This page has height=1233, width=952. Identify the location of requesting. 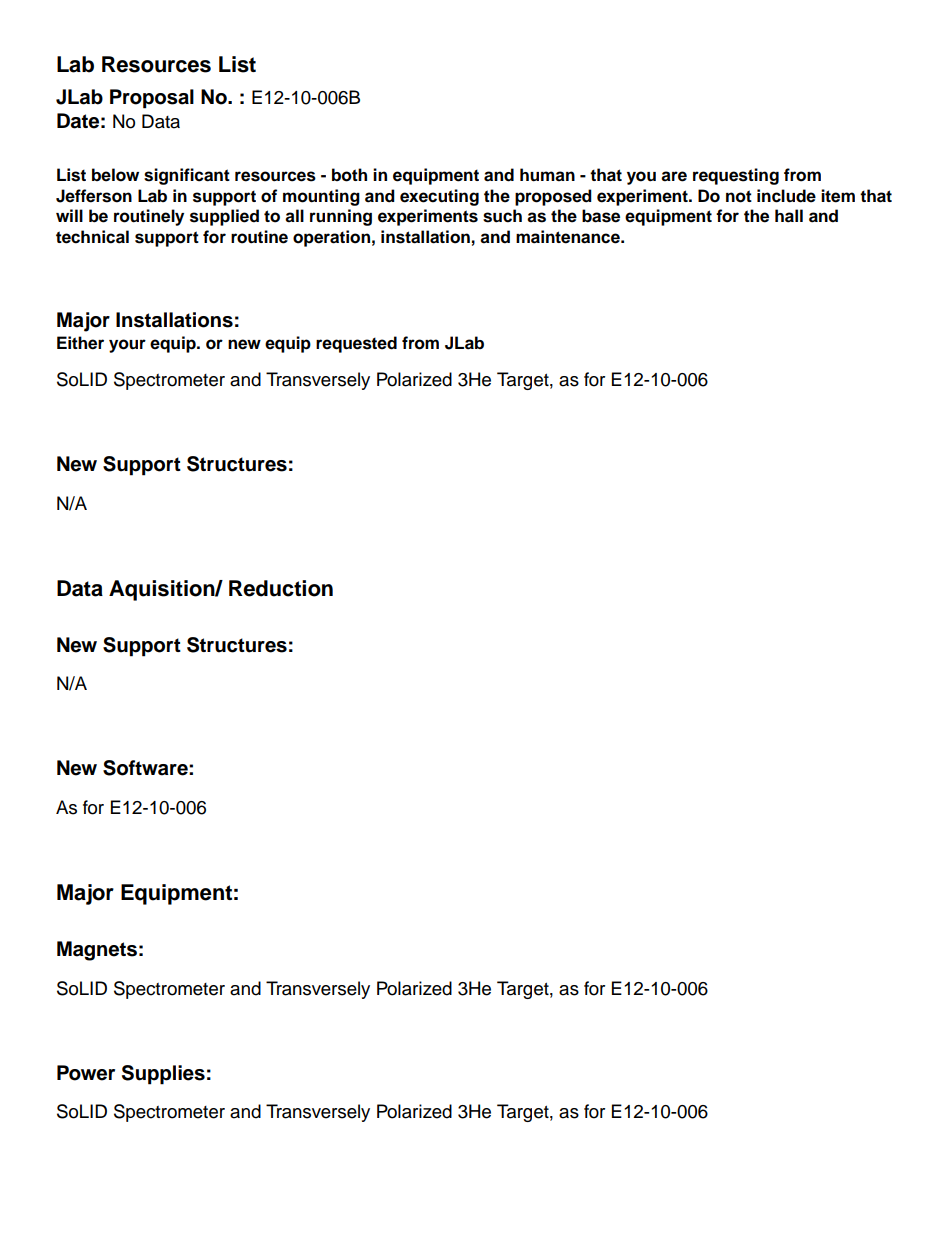
(736, 176).
